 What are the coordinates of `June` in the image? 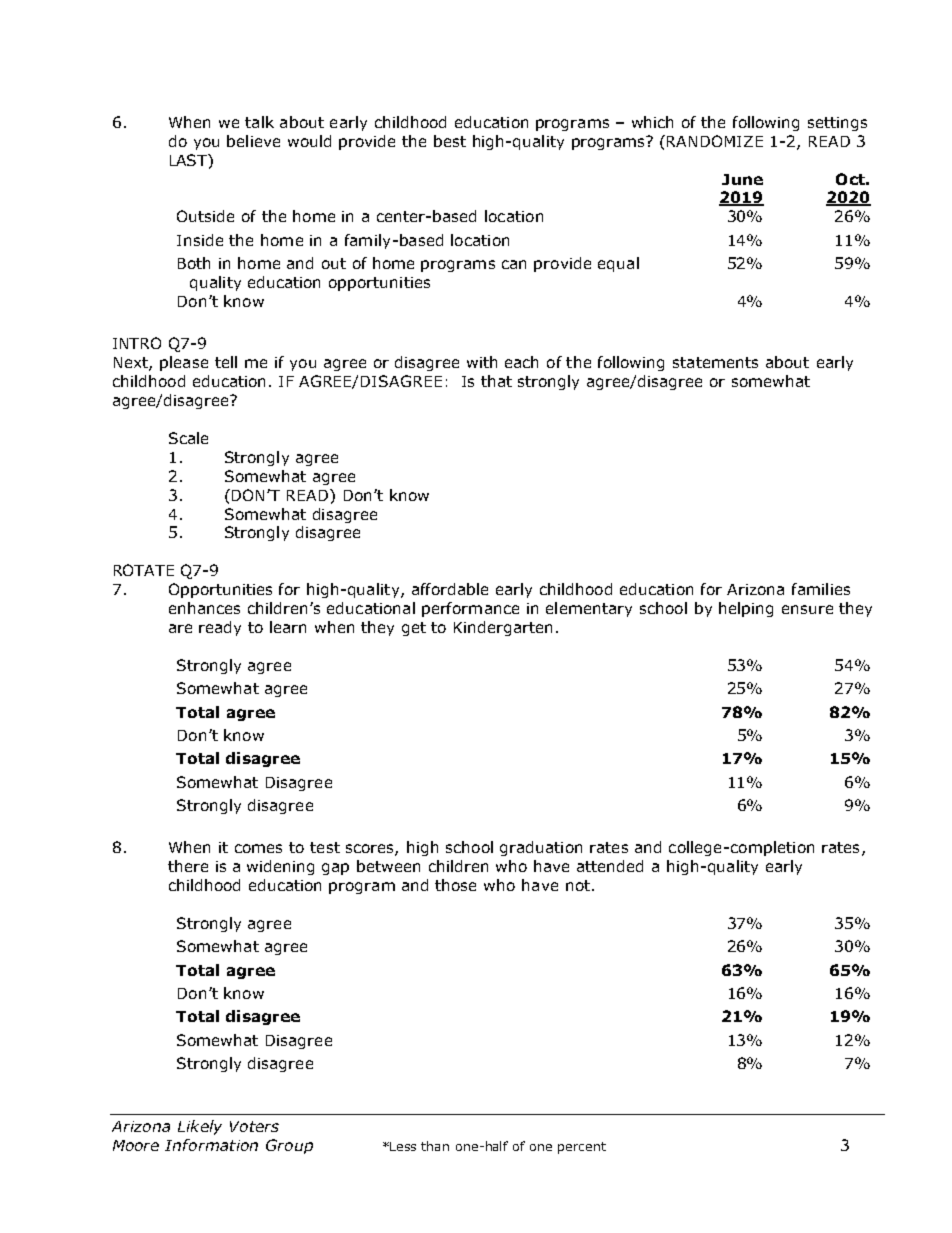 It's located at (742, 179).
